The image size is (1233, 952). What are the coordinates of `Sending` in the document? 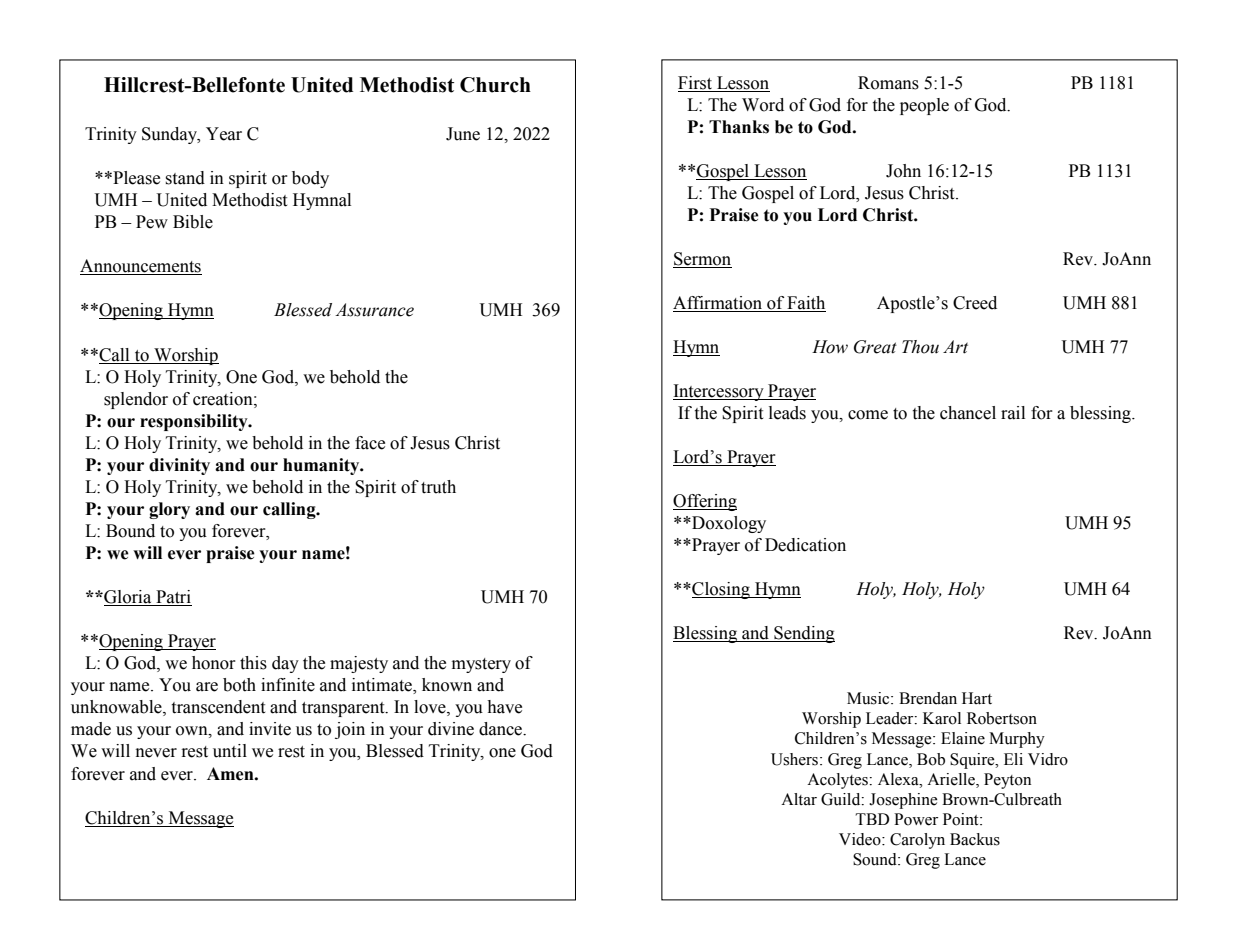 It's located at (803, 634).
